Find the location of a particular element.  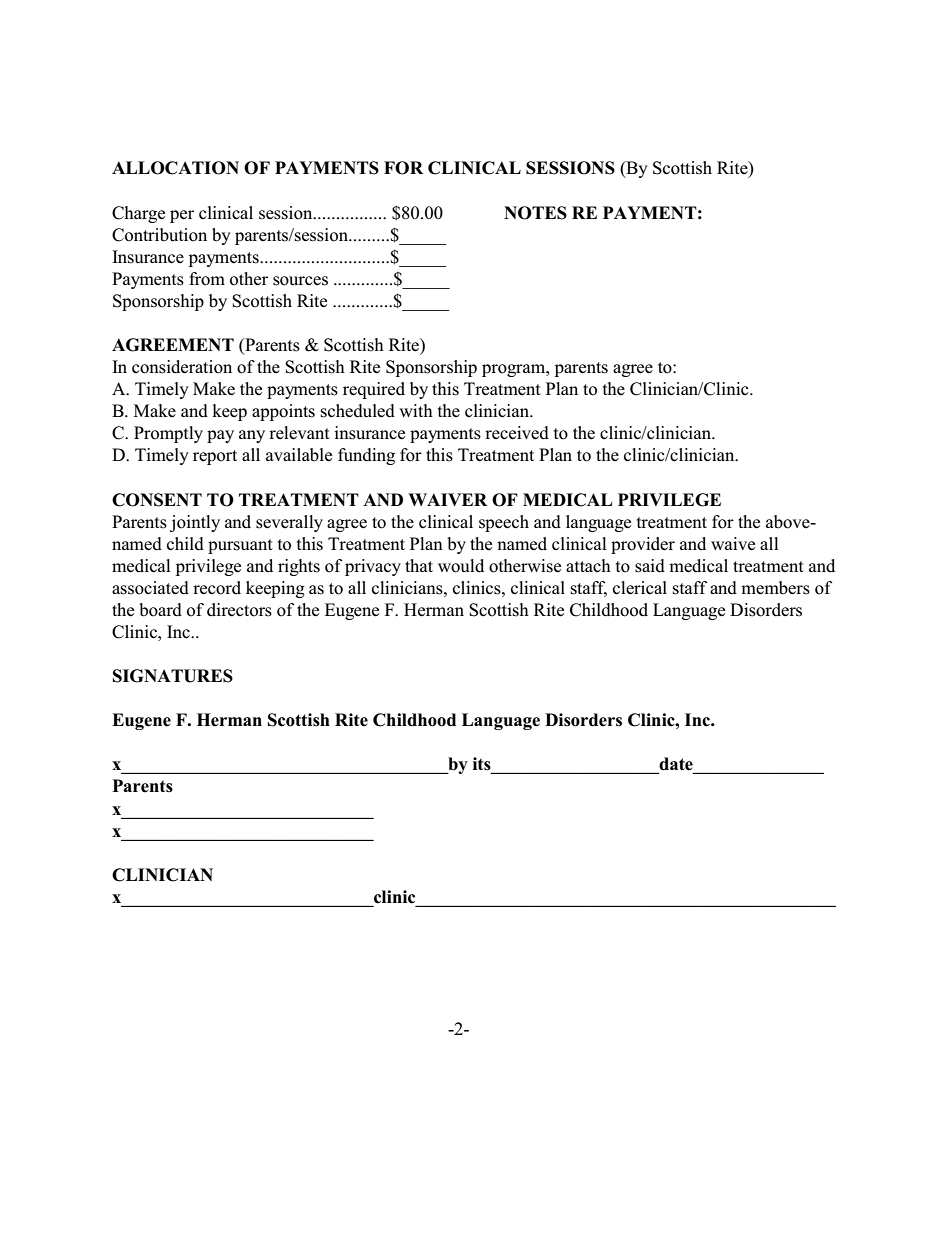

NOTES is located at coordinates (535, 213).
